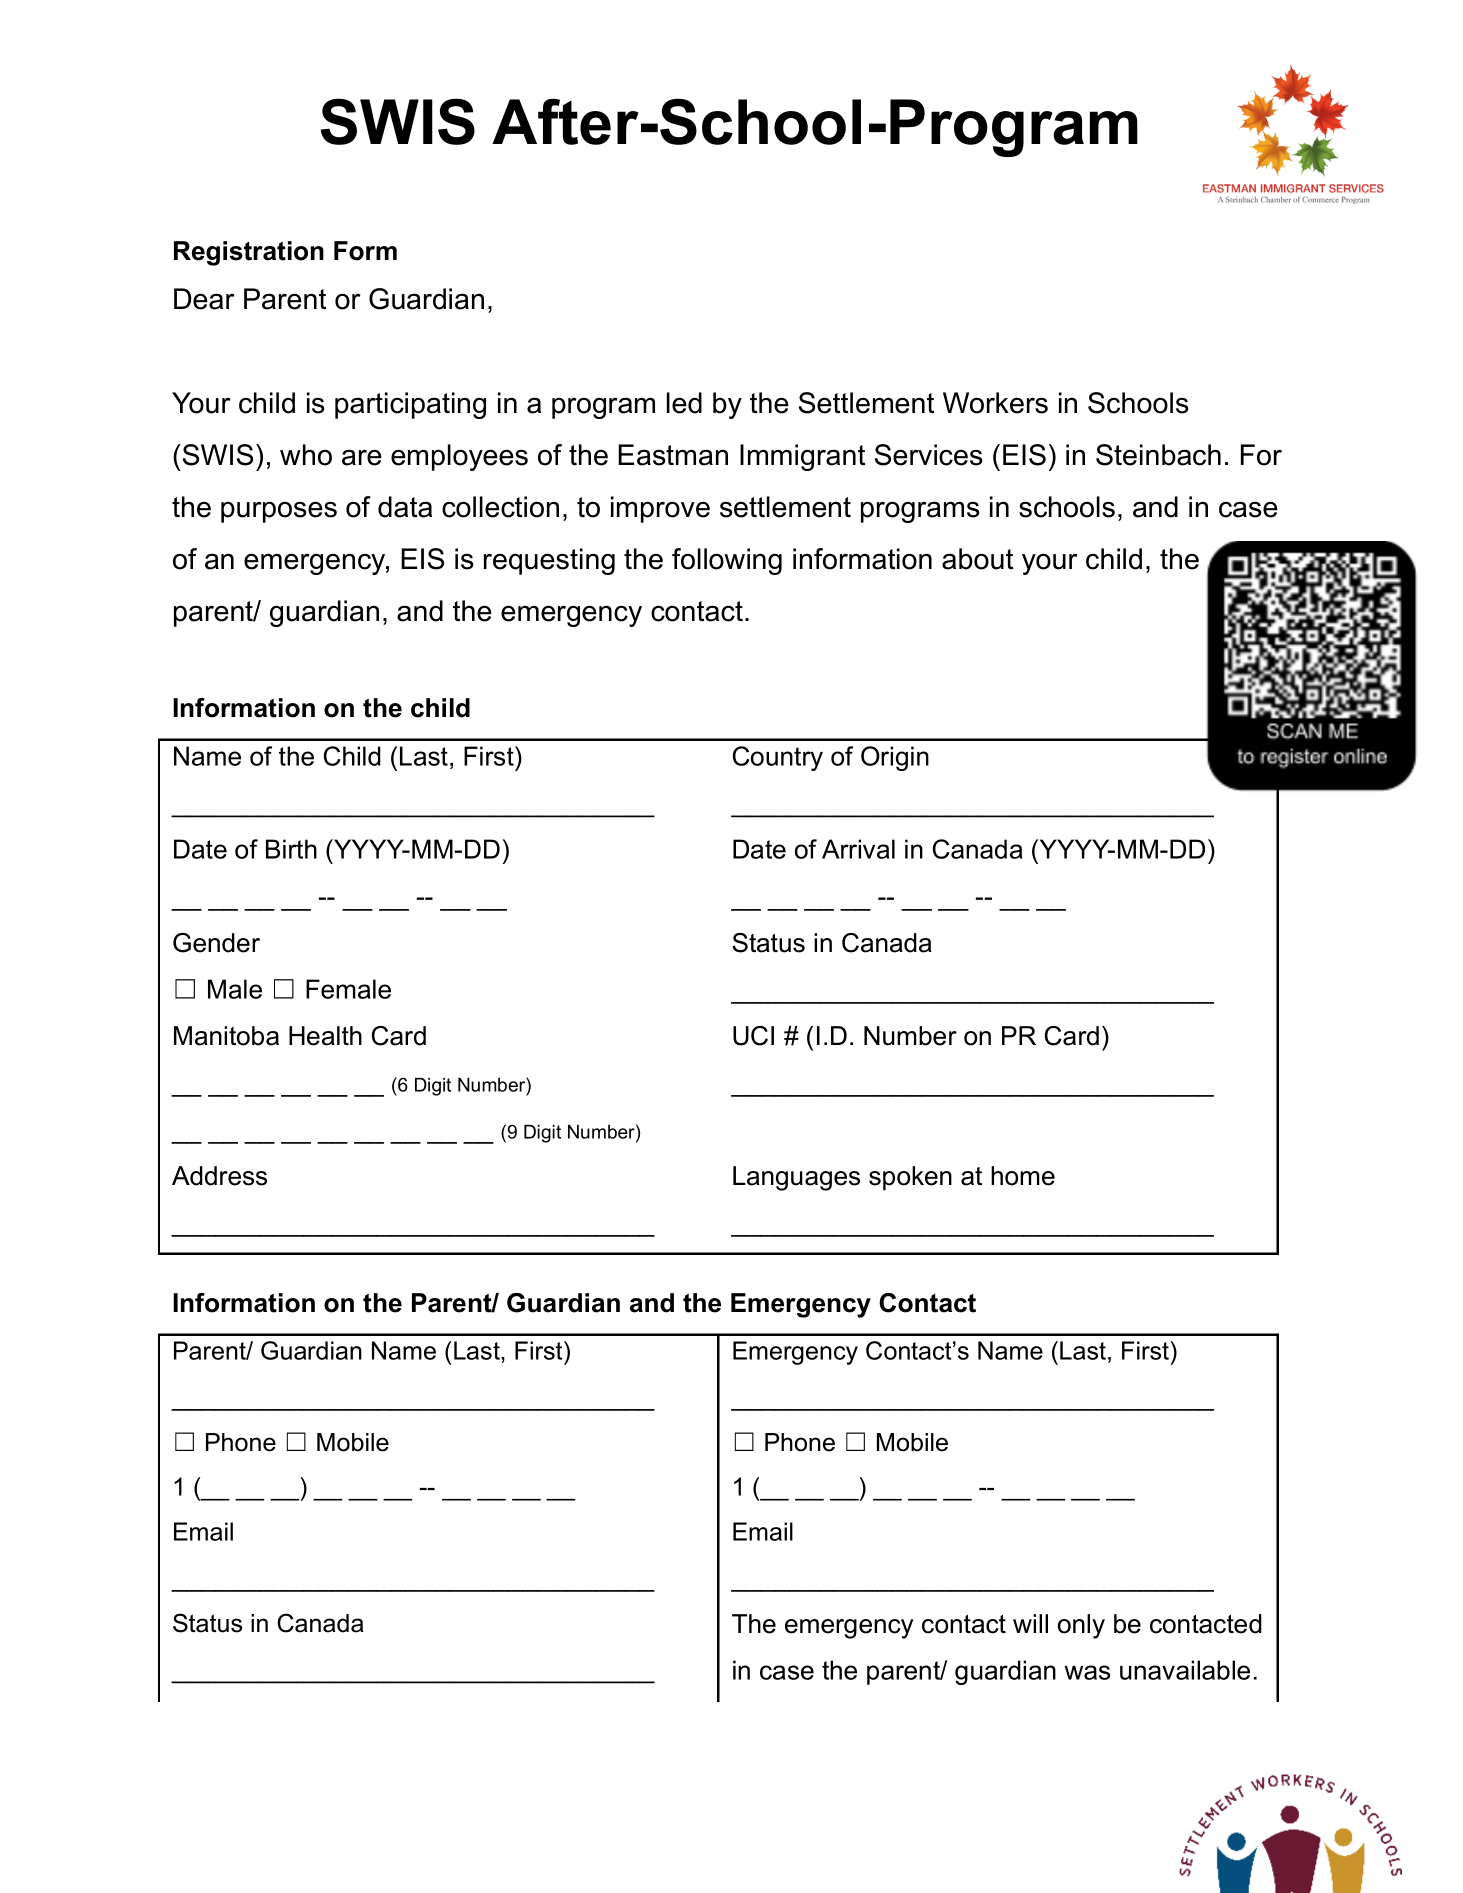  I want to click on Country, so click(778, 758).
